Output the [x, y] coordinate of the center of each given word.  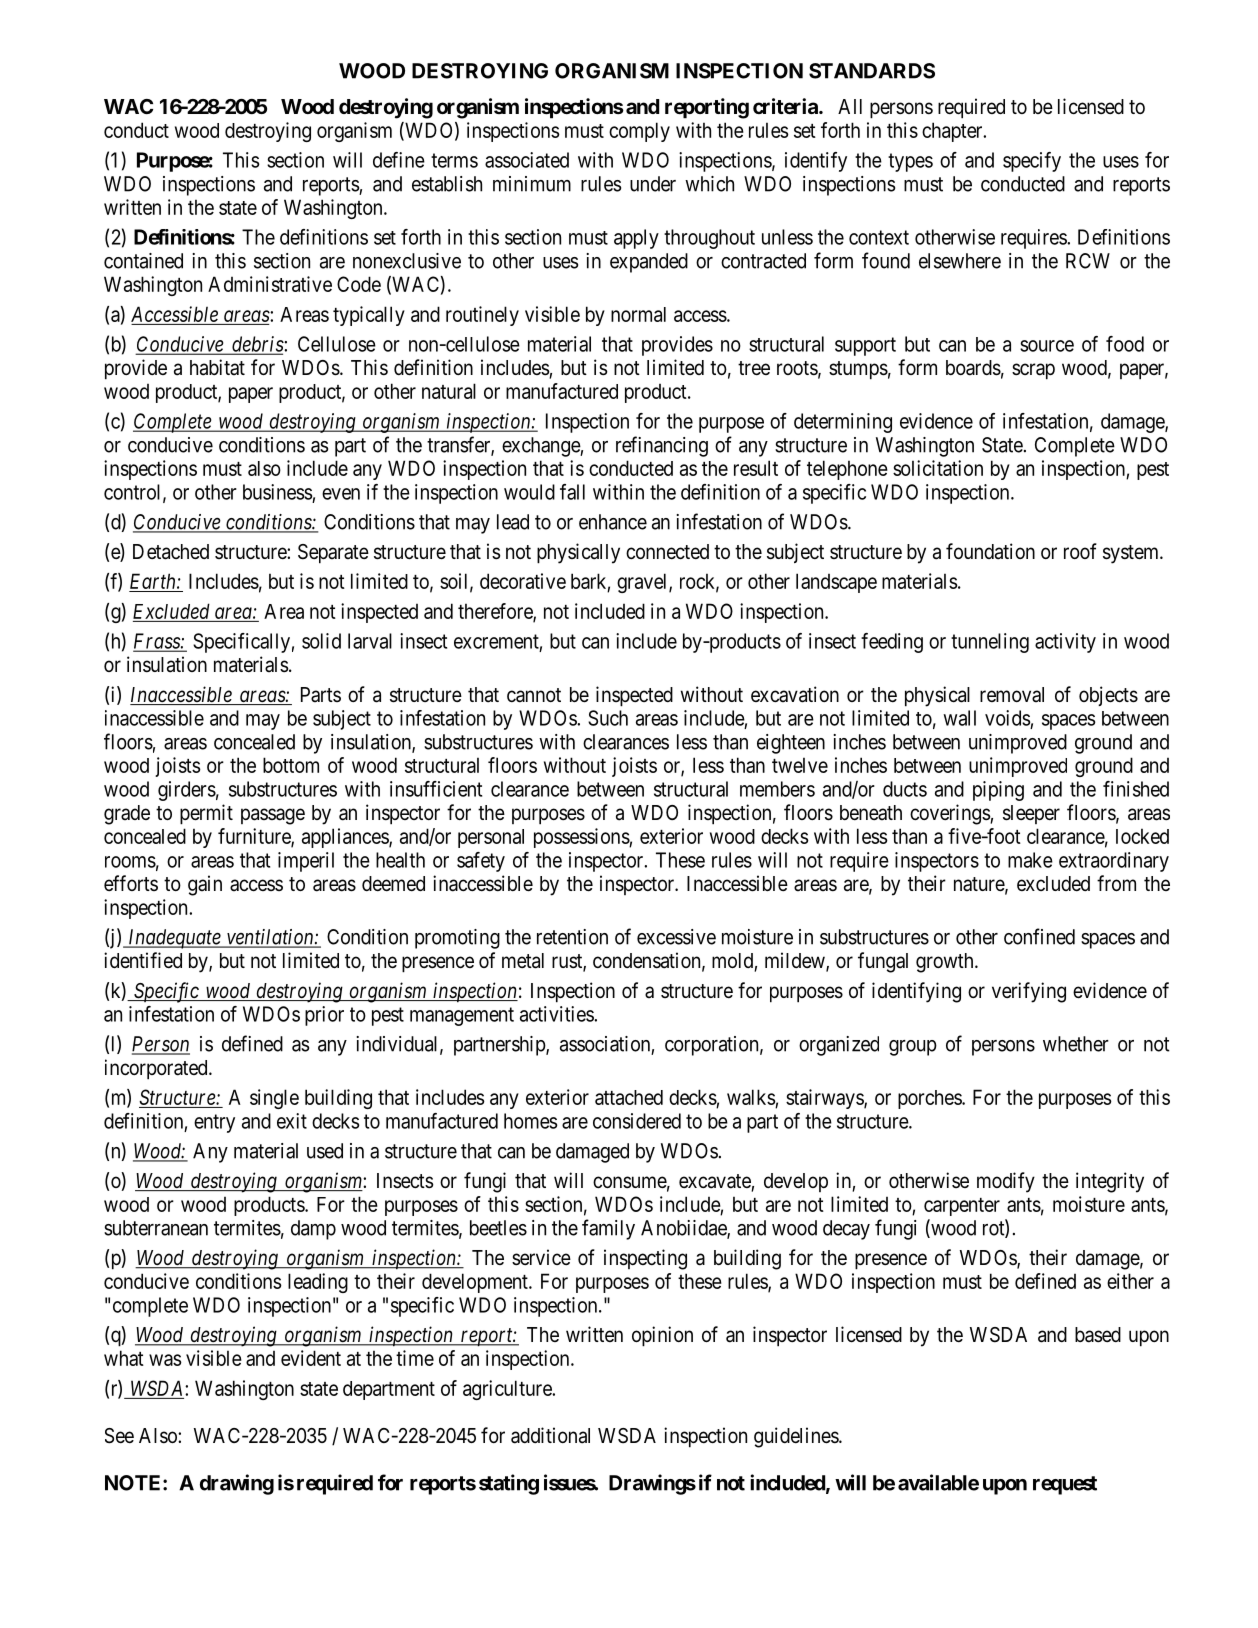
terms [454, 160]
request [1065, 1485]
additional [550, 1435]
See [119, 1436]
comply [639, 132]
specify [1032, 162]
